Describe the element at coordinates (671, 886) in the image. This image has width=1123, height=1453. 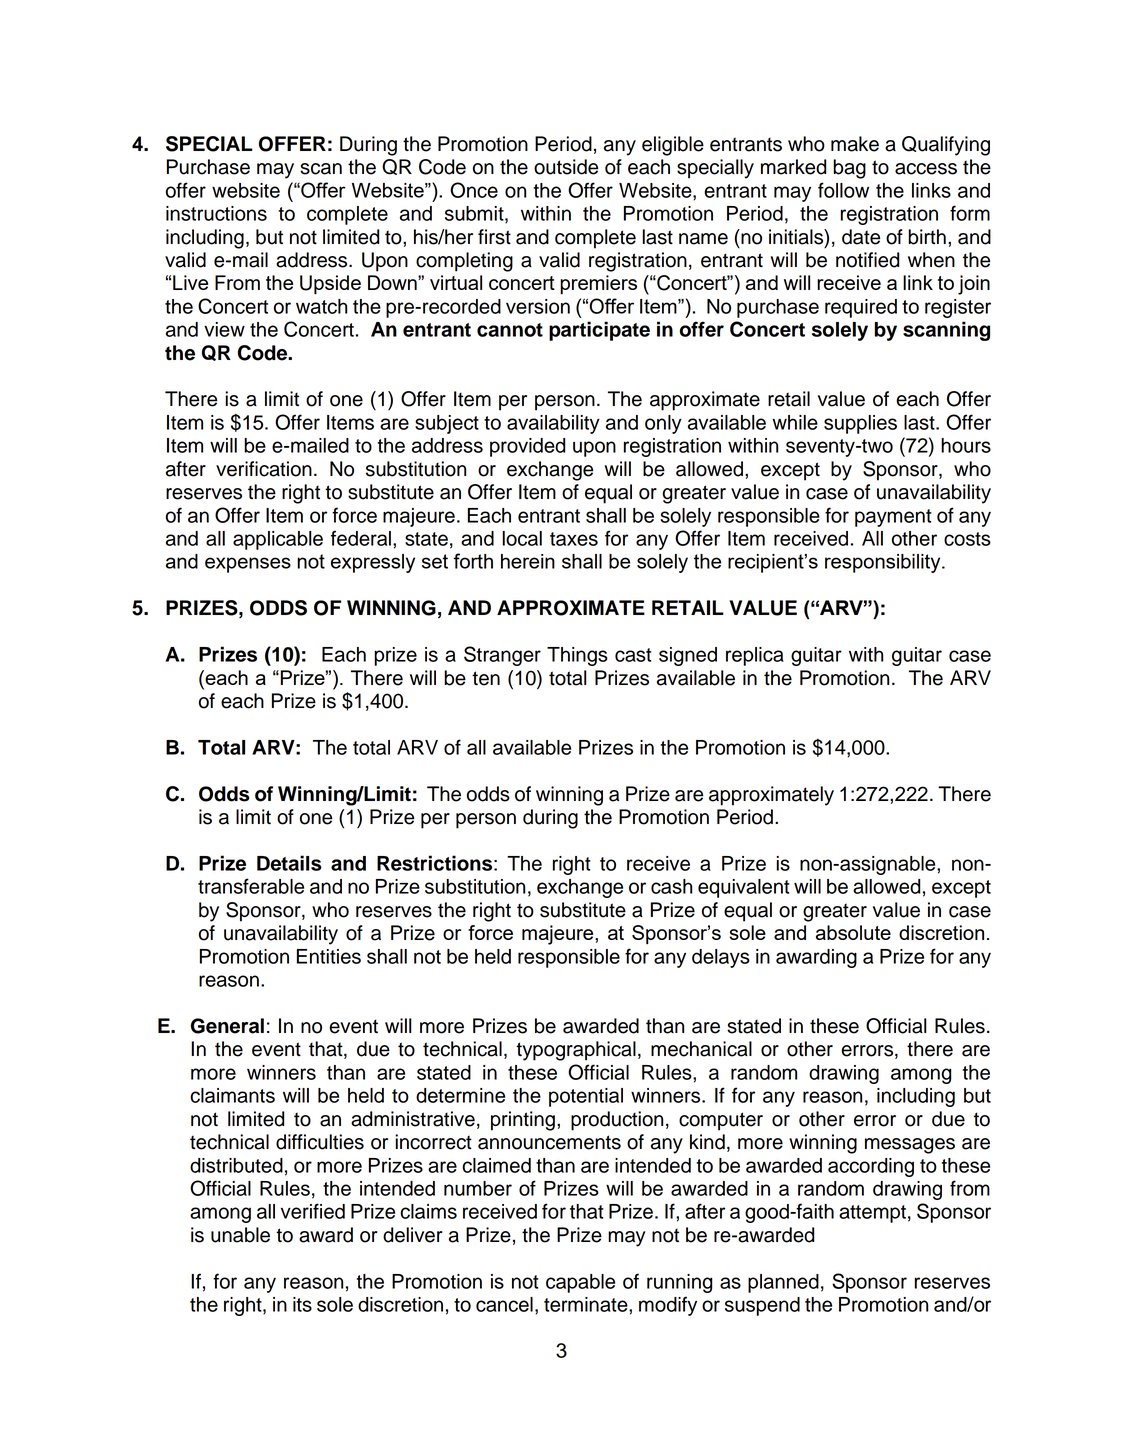
I see `cash` at that location.
